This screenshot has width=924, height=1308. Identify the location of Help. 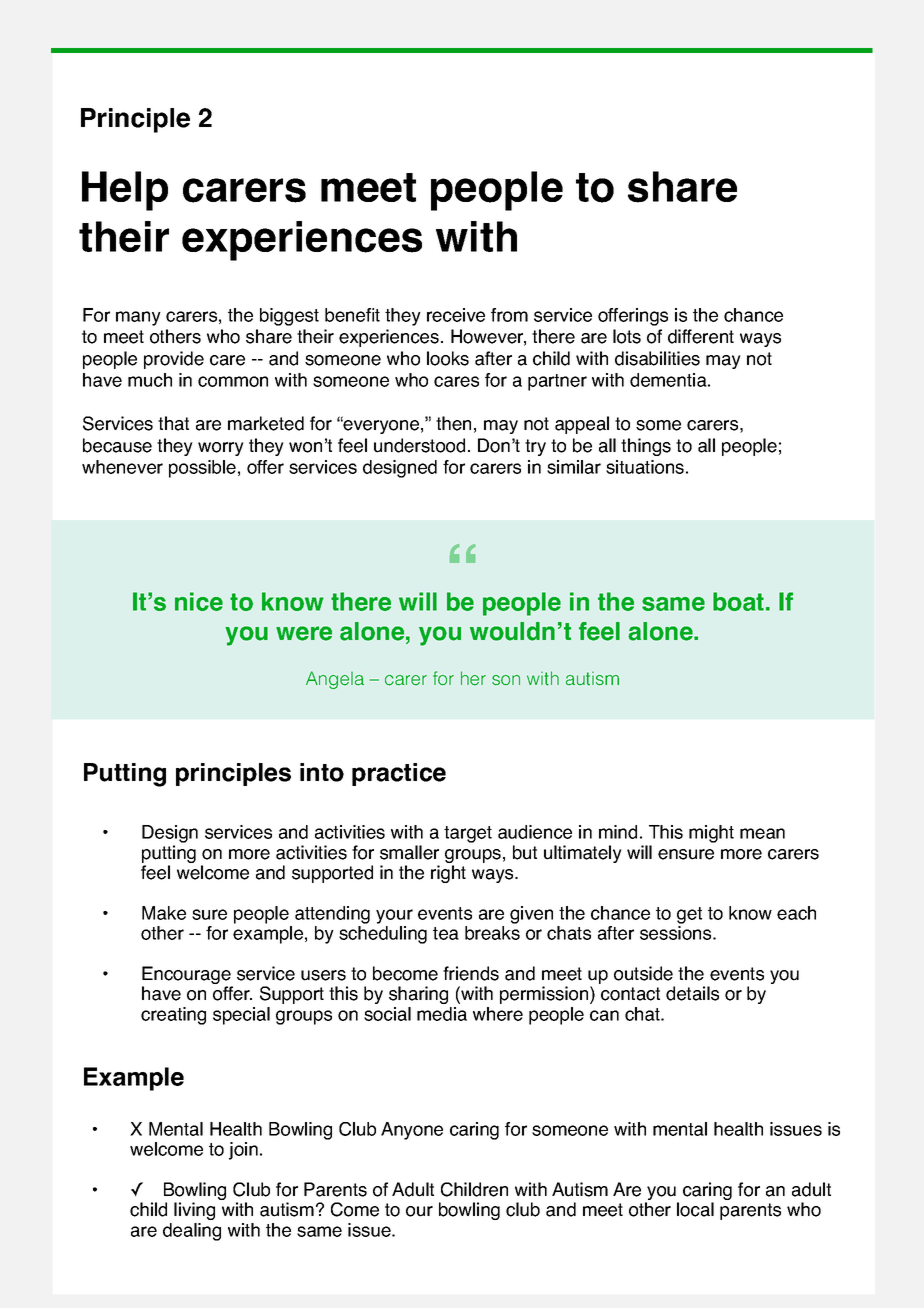
(125, 191).
